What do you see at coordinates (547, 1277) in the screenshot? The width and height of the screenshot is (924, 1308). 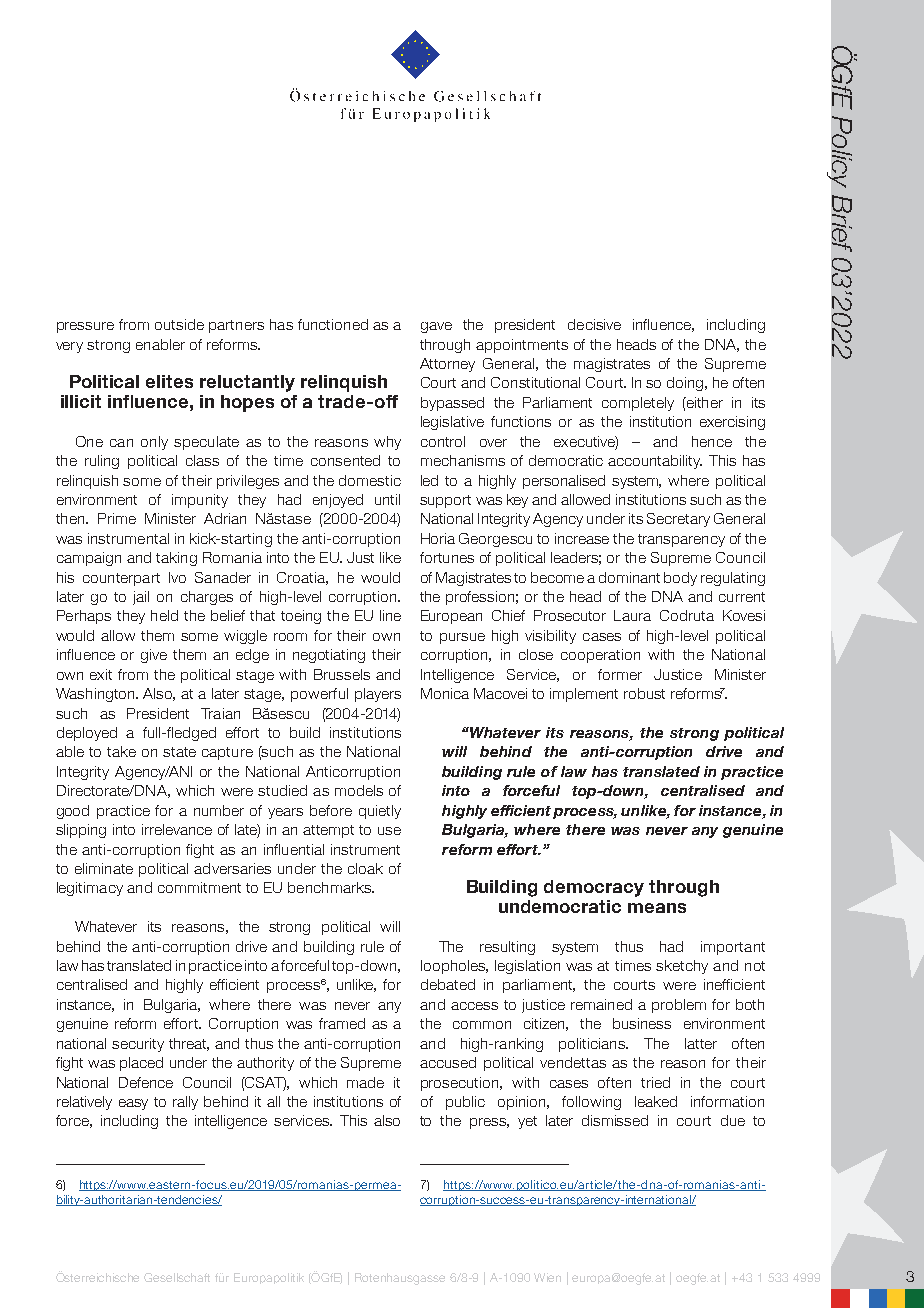 I see `Wien` at bounding box center [547, 1277].
